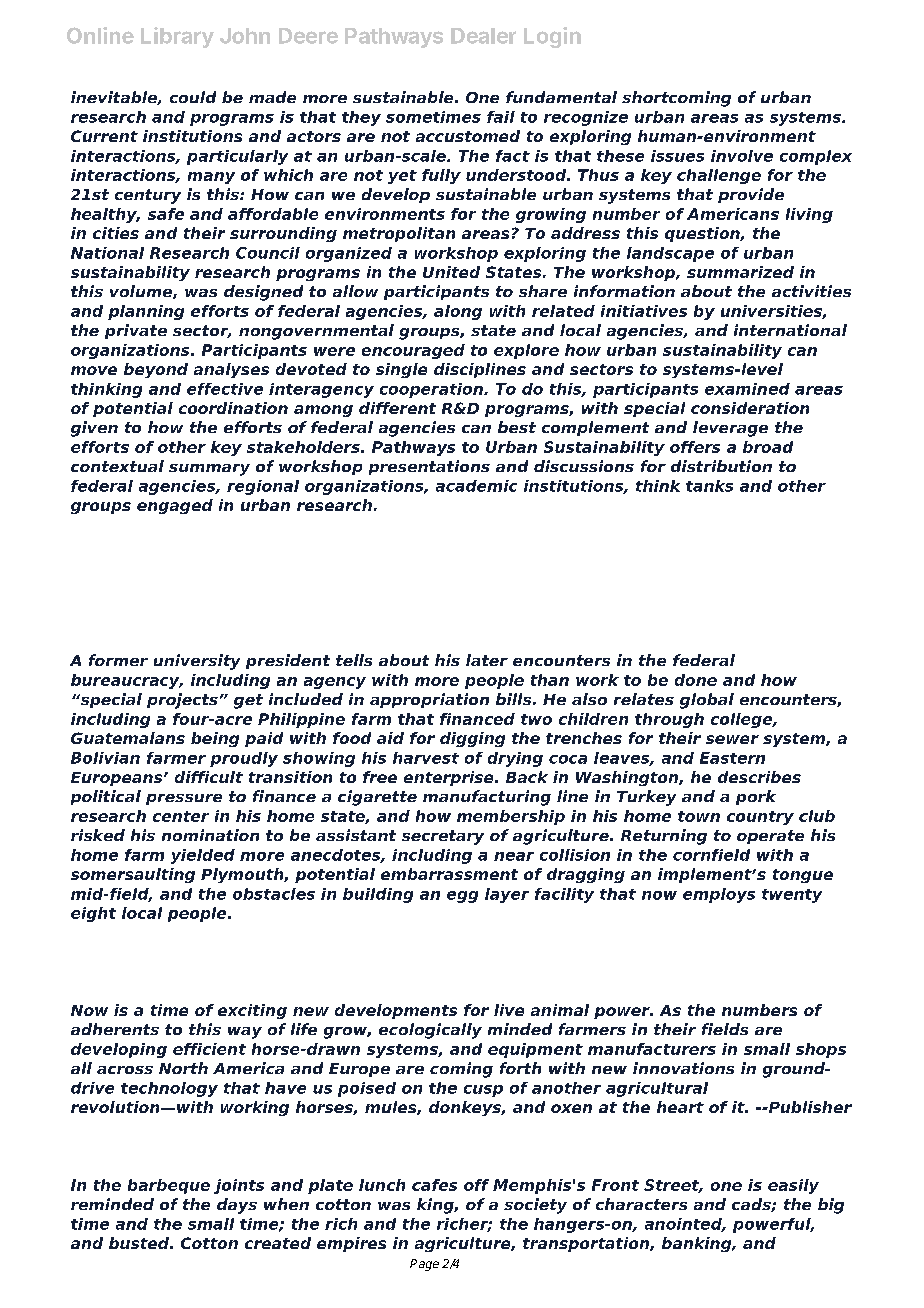  What do you see at coordinates (742, 156) in the screenshot?
I see `involve` at bounding box center [742, 156].
